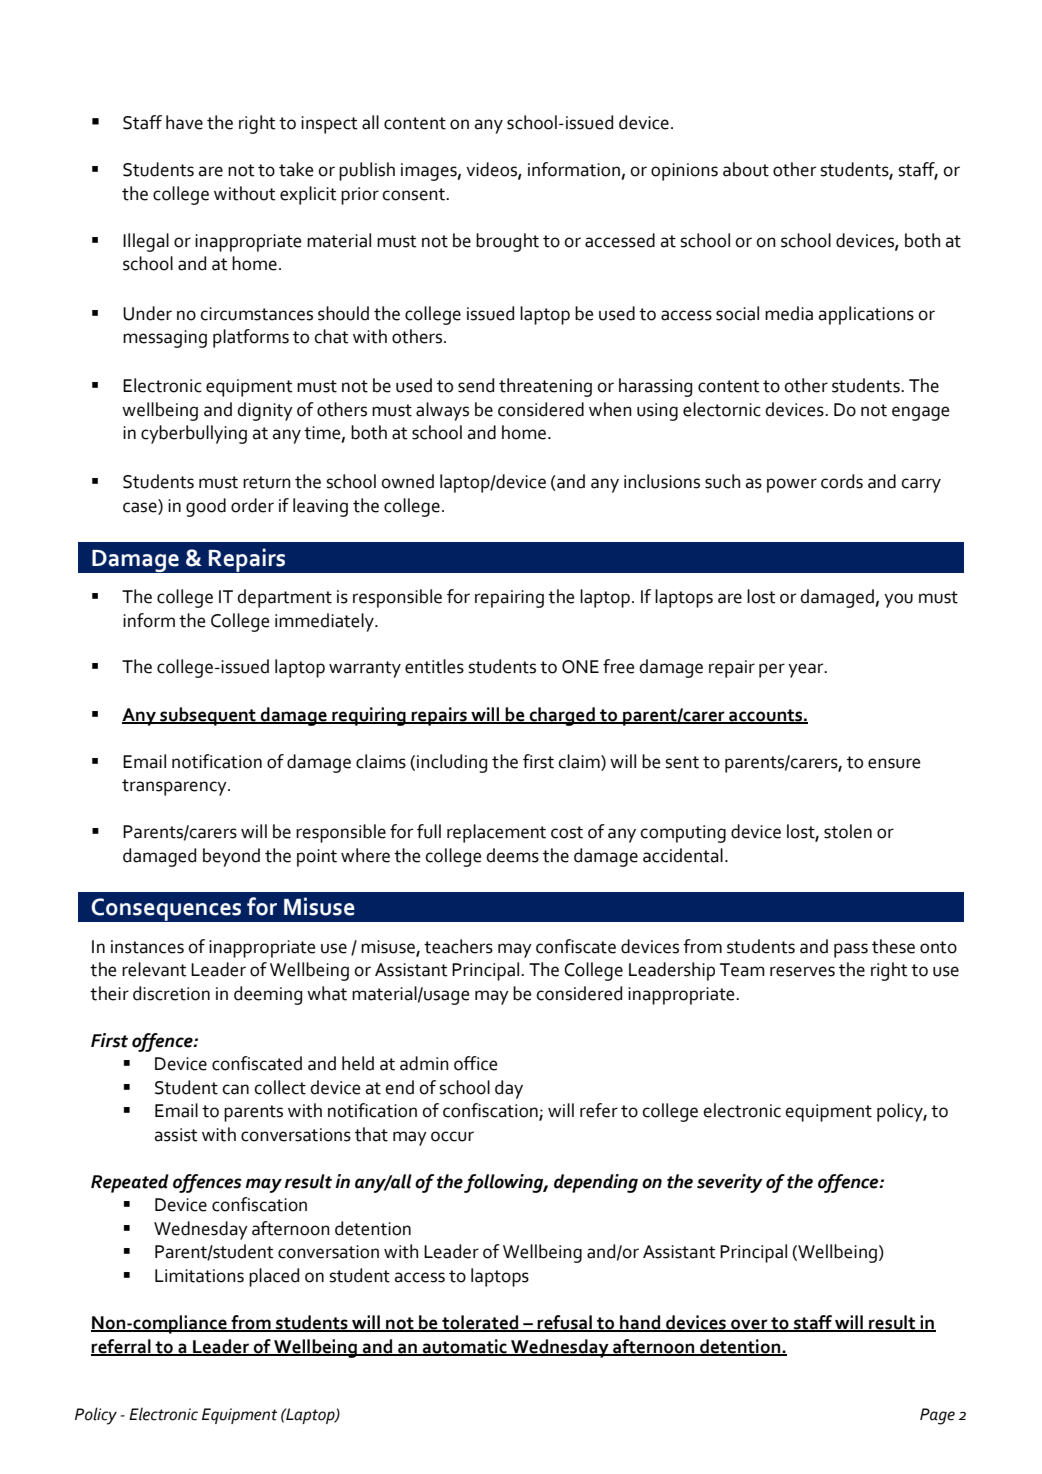 Image resolution: width=1042 pixels, height=1474 pixels. What do you see at coordinates (507, 242) in the screenshot?
I see `brought` at bounding box center [507, 242].
